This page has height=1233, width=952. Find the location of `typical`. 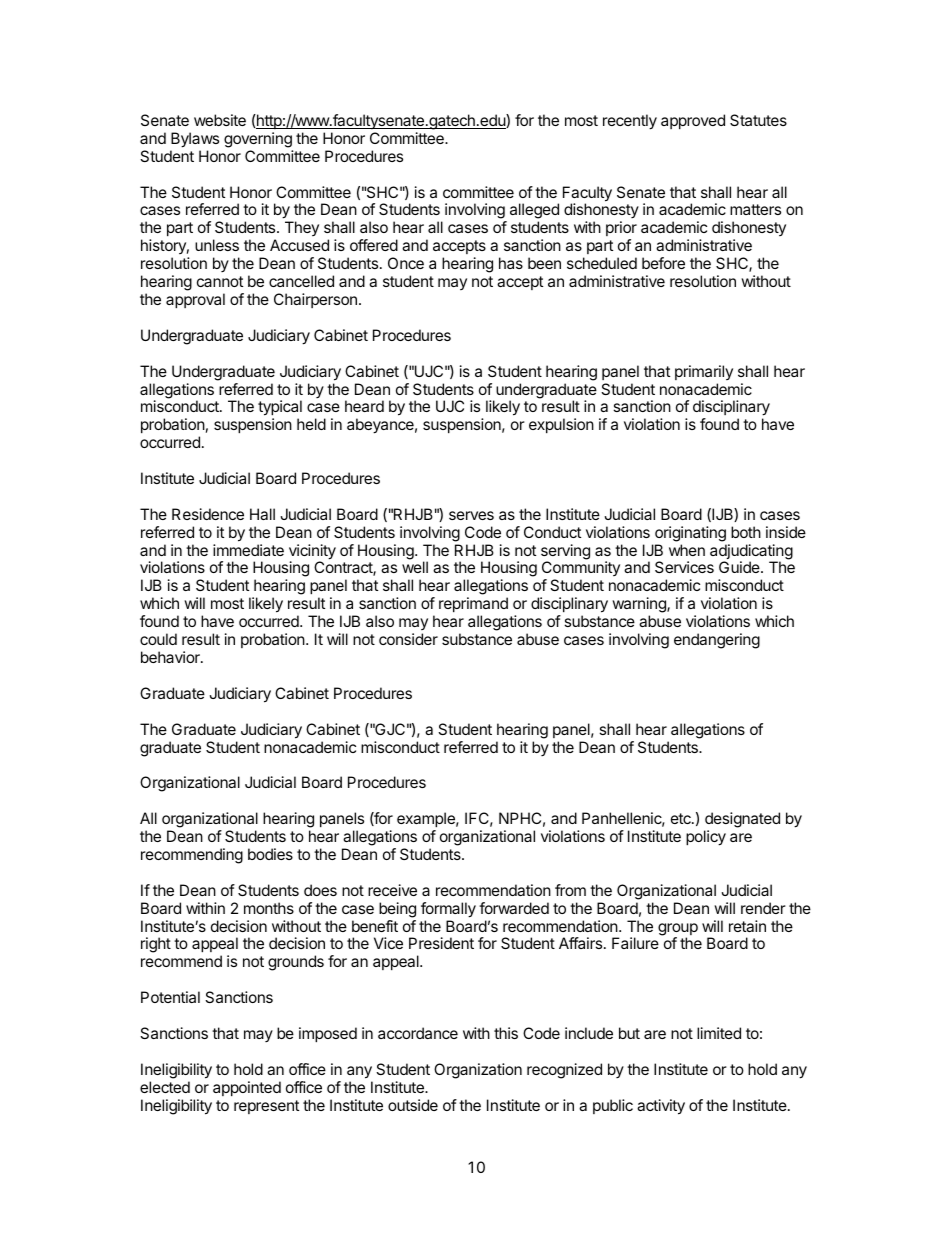

typical is located at coordinates (280, 409).
